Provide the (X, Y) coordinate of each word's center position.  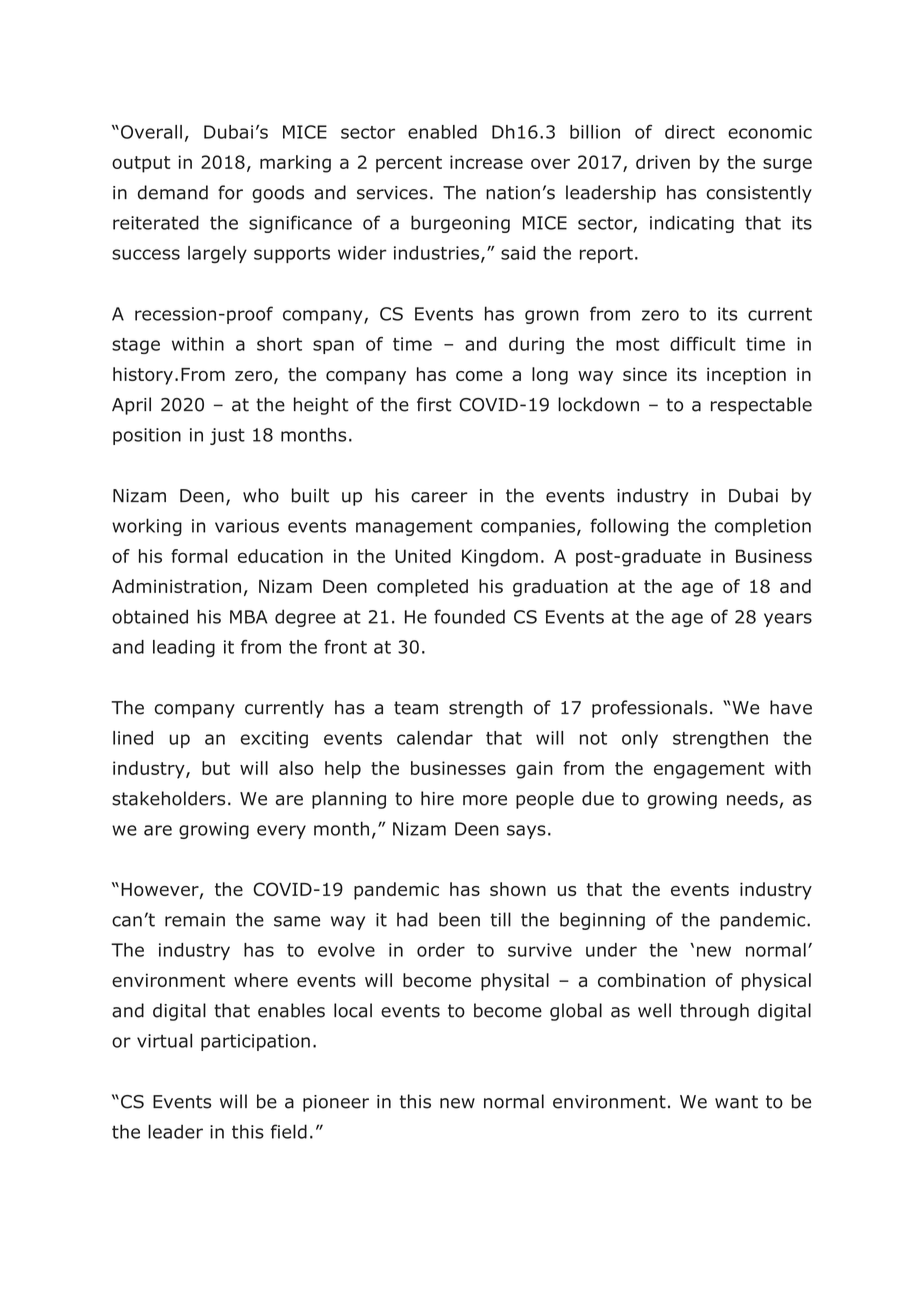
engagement (709, 770)
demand (173, 192)
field (289, 1131)
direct (690, 132)
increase (486, 162)
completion (763, 527)
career (439, 497)
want (736, 1102)
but (216, 768)
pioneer (336, 1103)
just (227, 436)
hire (437, 798)
